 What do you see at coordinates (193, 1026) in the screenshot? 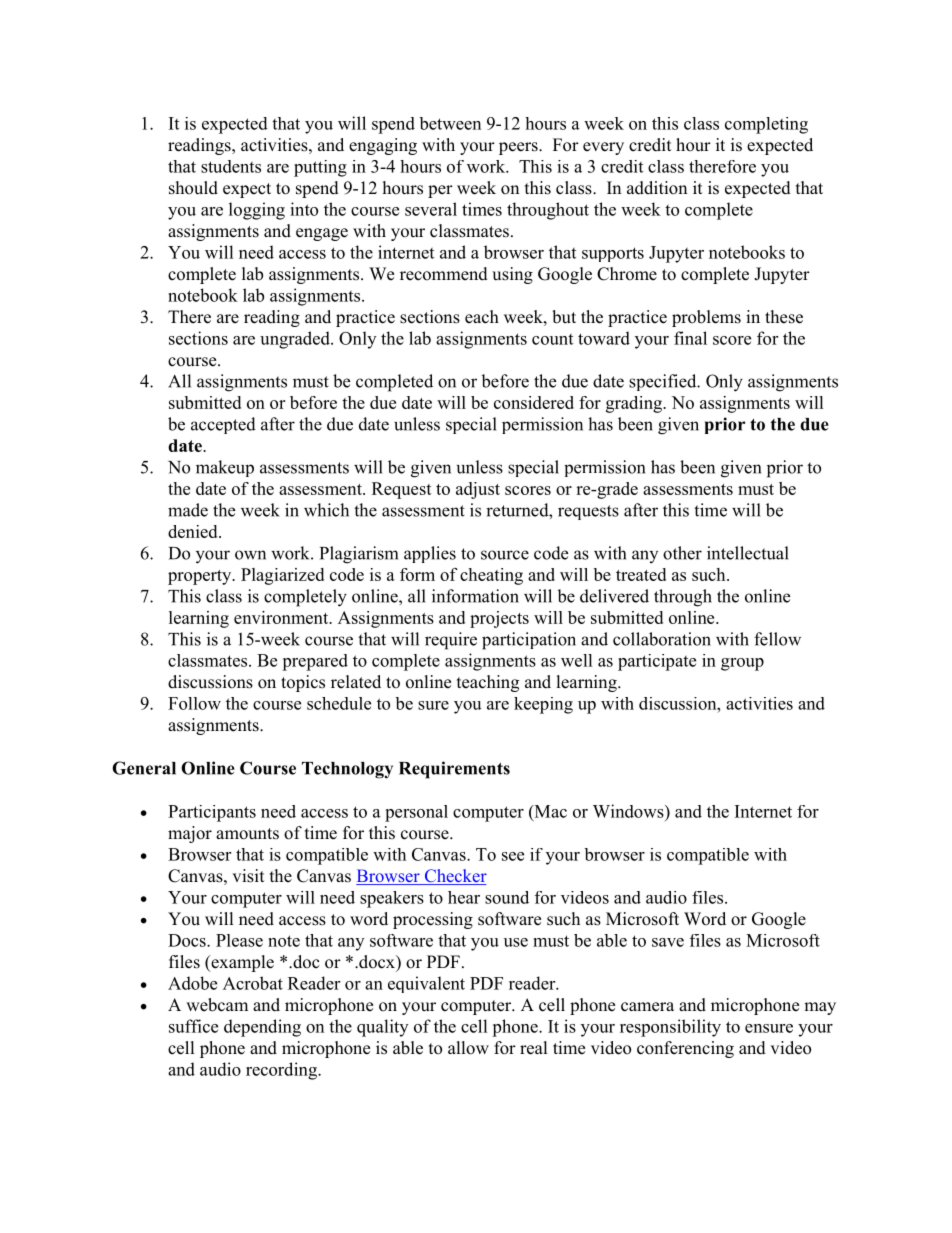
I see `suffice` at bounding box center [193, 1026].
